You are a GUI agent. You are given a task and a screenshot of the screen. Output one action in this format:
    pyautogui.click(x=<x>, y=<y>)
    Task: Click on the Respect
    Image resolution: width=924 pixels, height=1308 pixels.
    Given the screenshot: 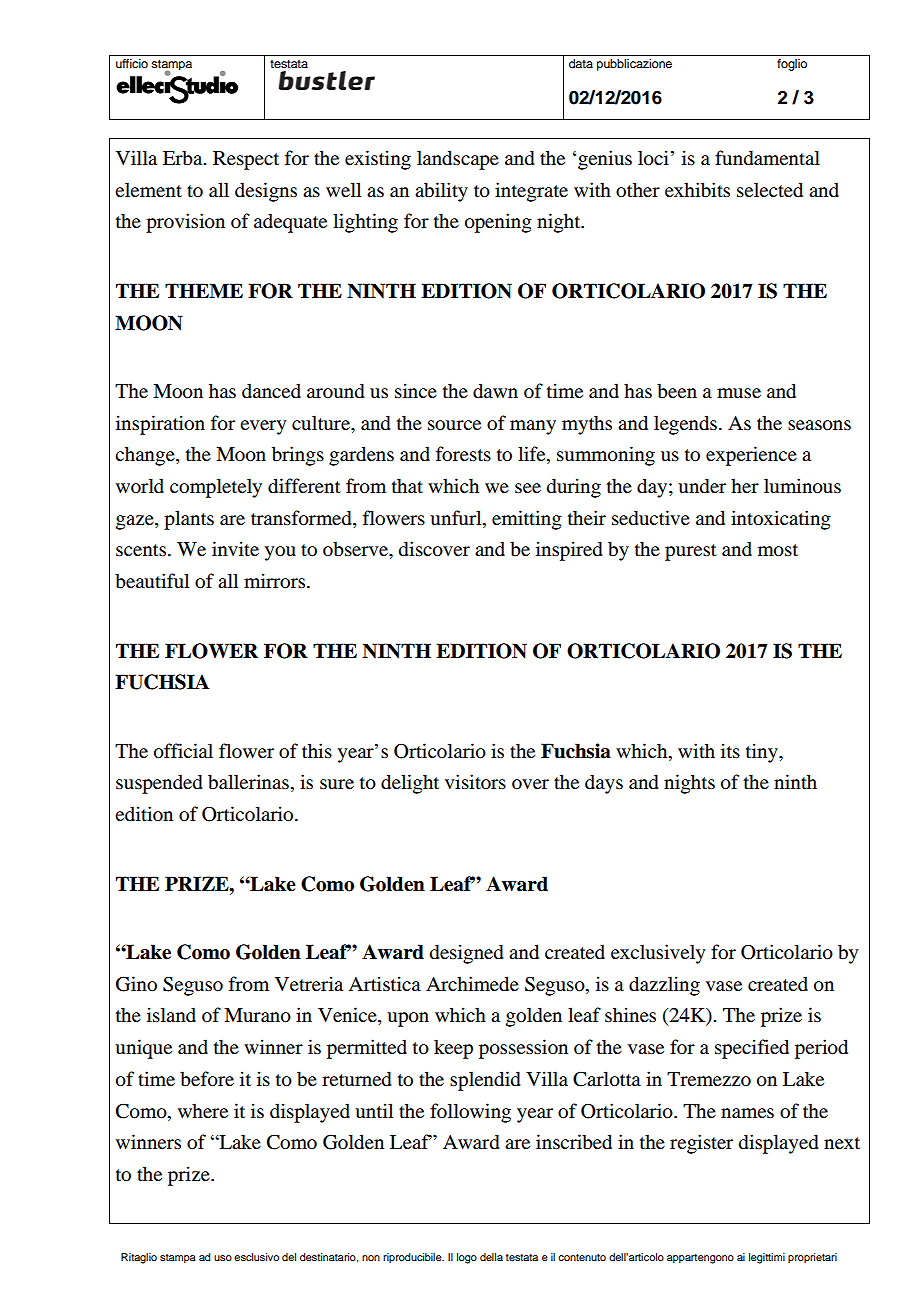 What is the action you would take?
    pyautogui.click(x=246, y=160)
